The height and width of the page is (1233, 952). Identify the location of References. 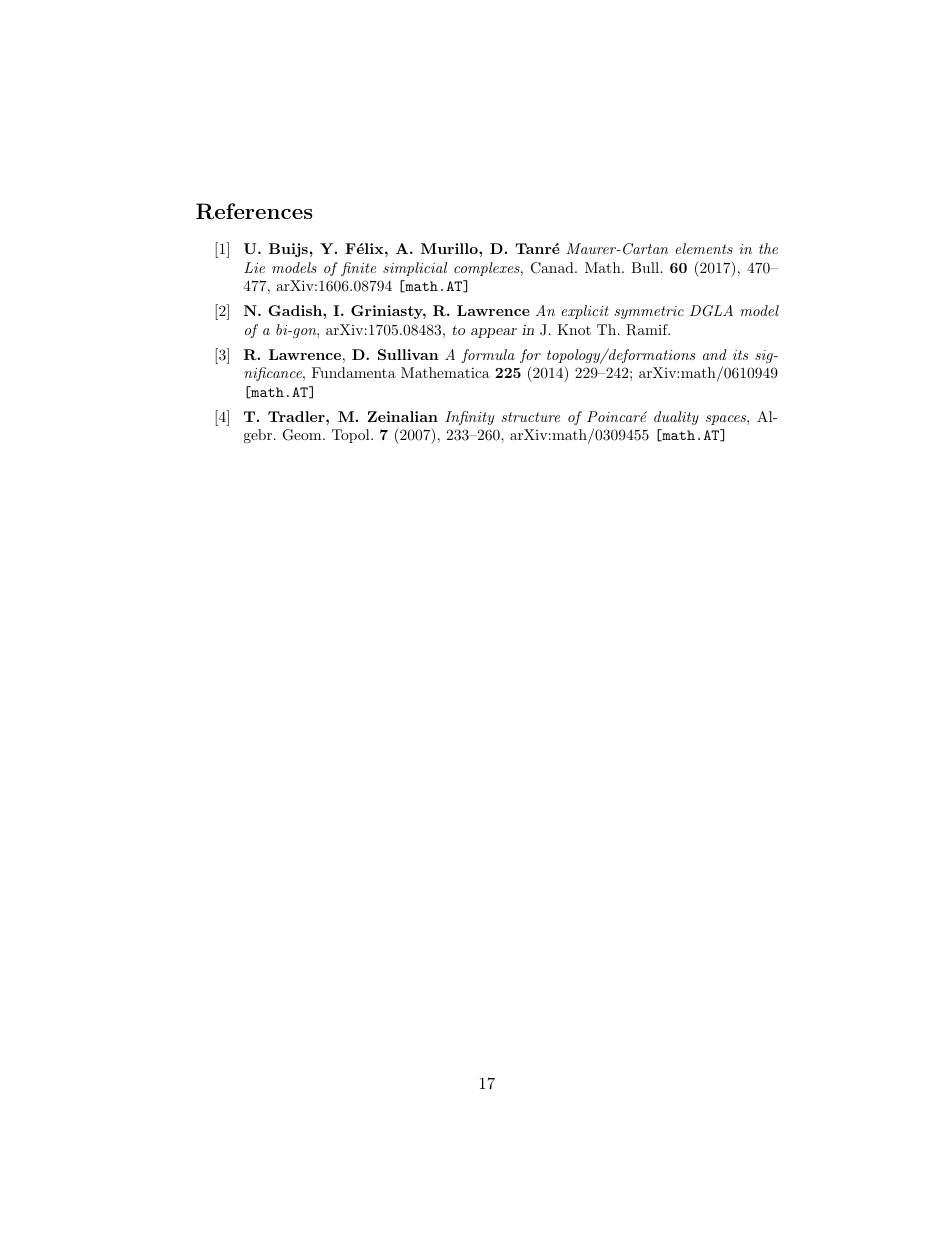
(254, 211).
